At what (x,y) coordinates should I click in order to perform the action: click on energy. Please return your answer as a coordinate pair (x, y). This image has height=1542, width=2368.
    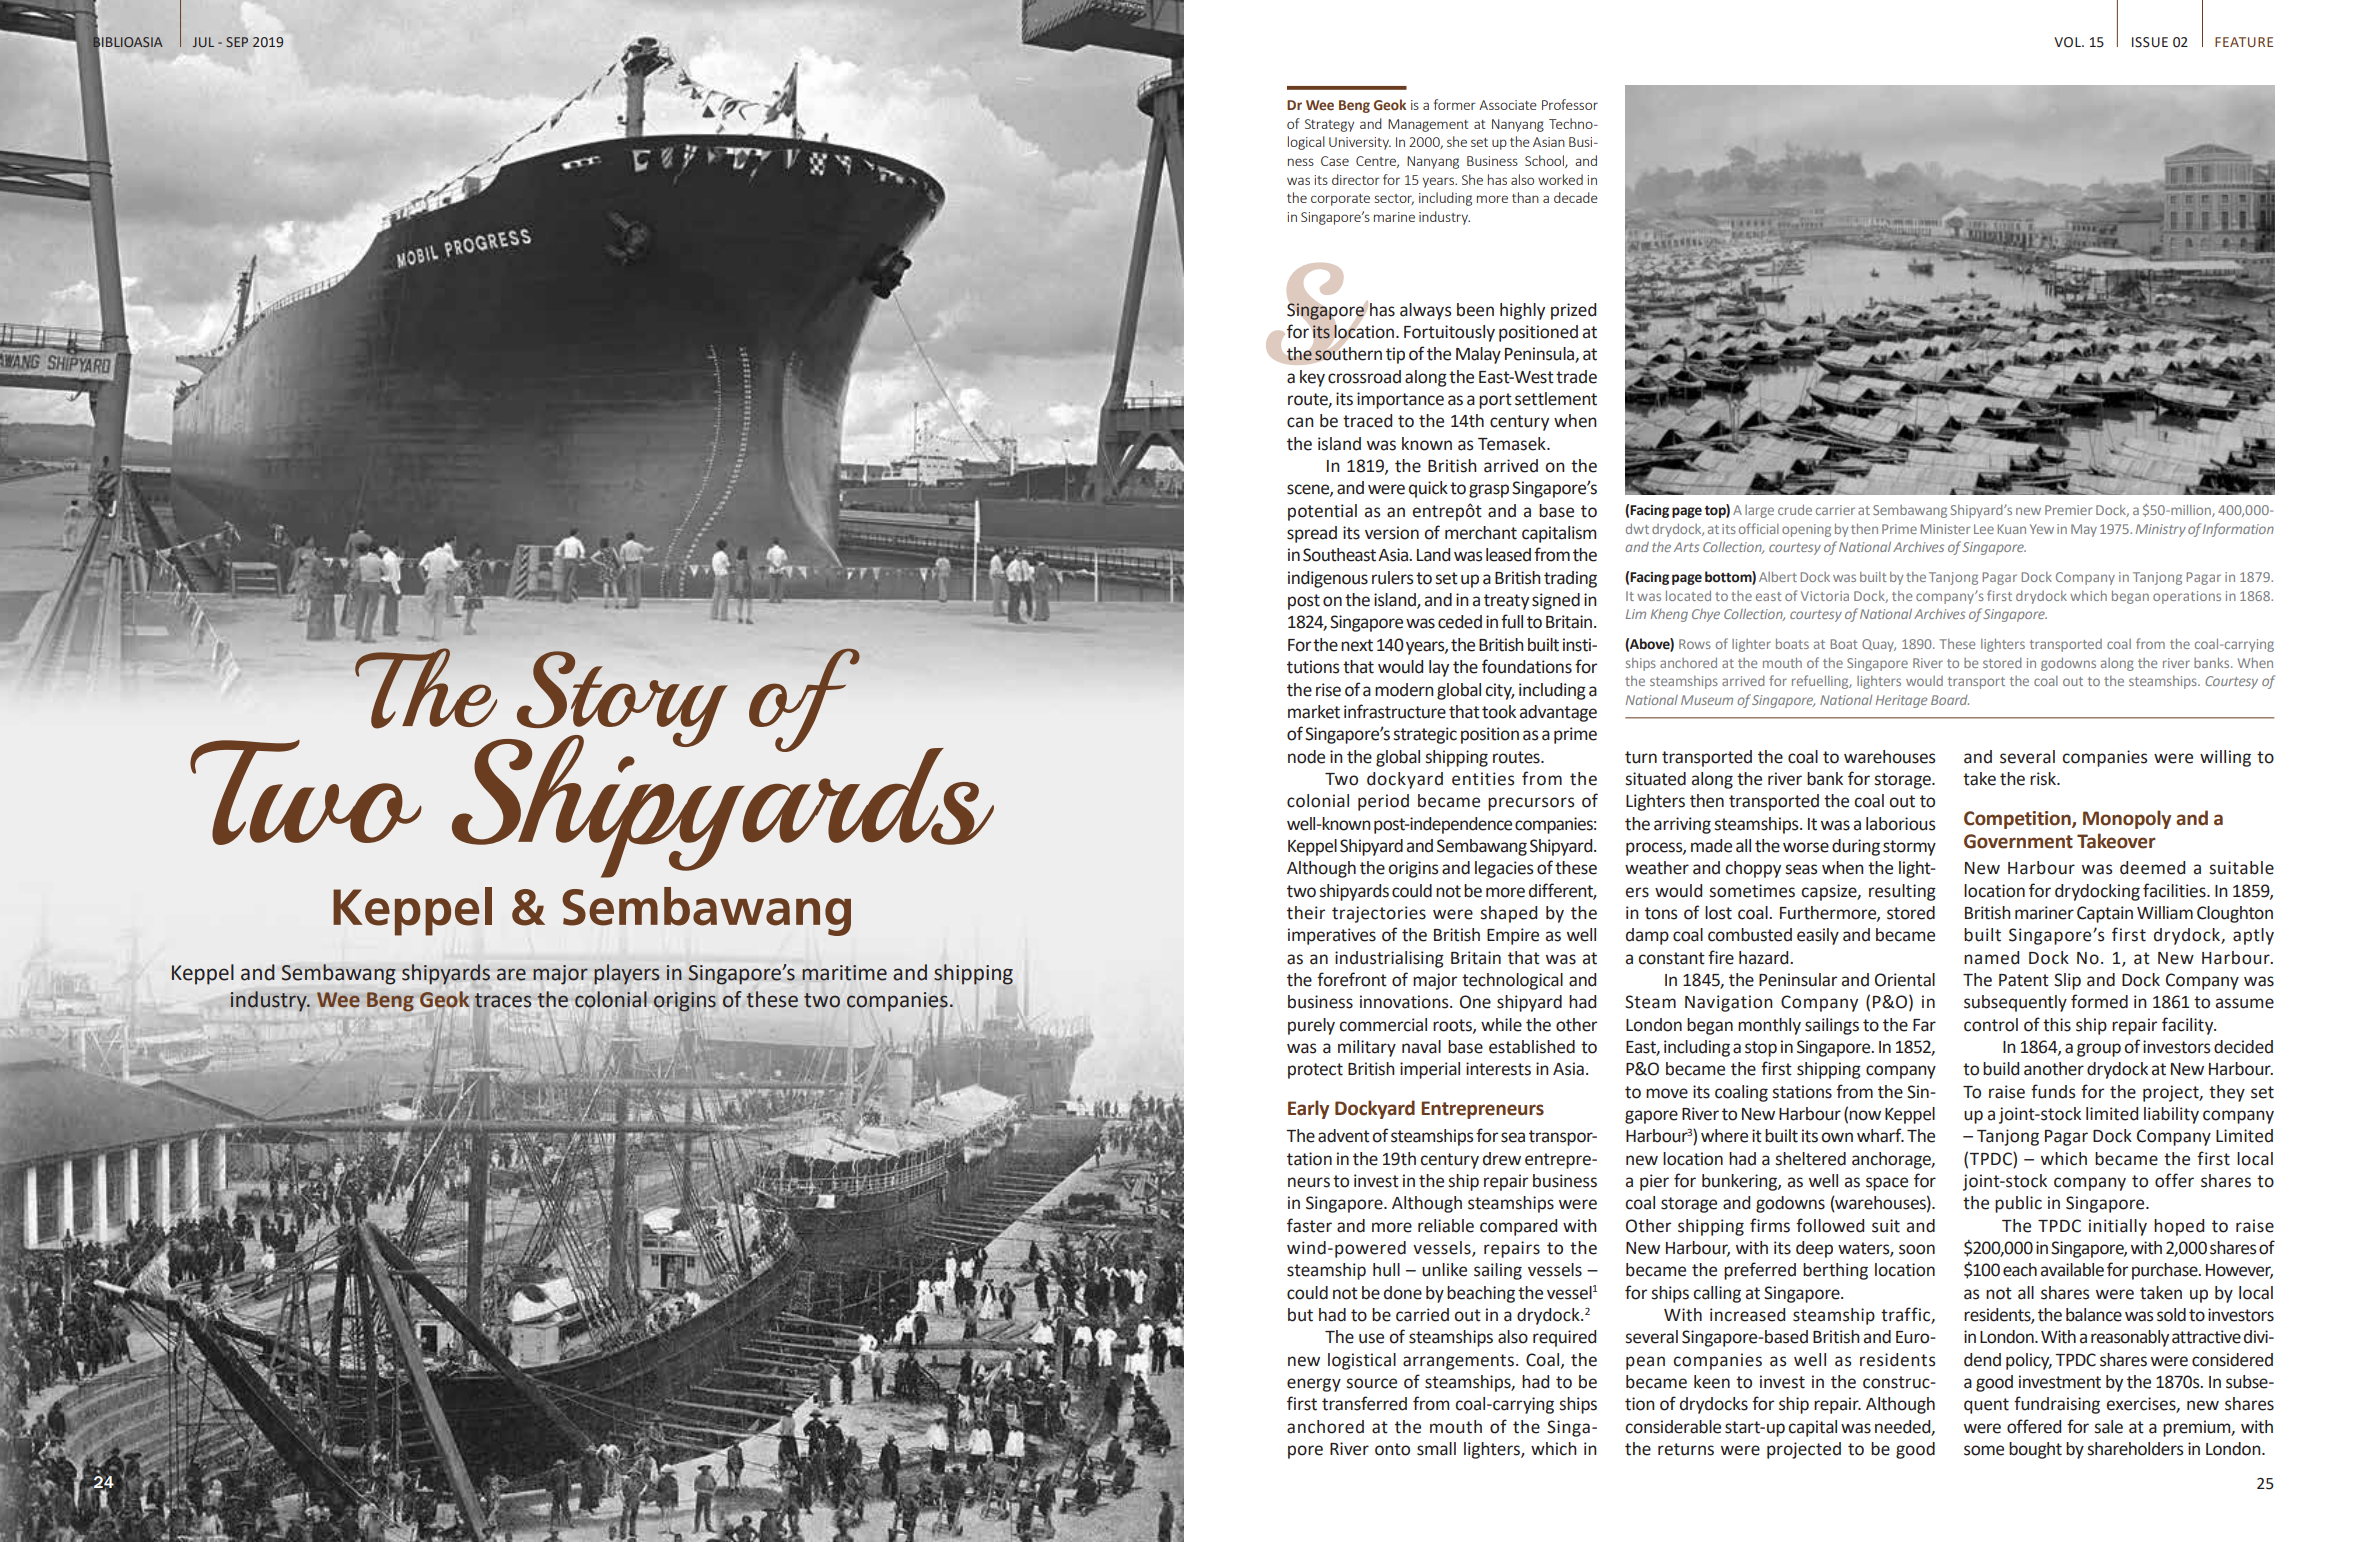
    Looking at the image, I should click on (1314, 1385).
